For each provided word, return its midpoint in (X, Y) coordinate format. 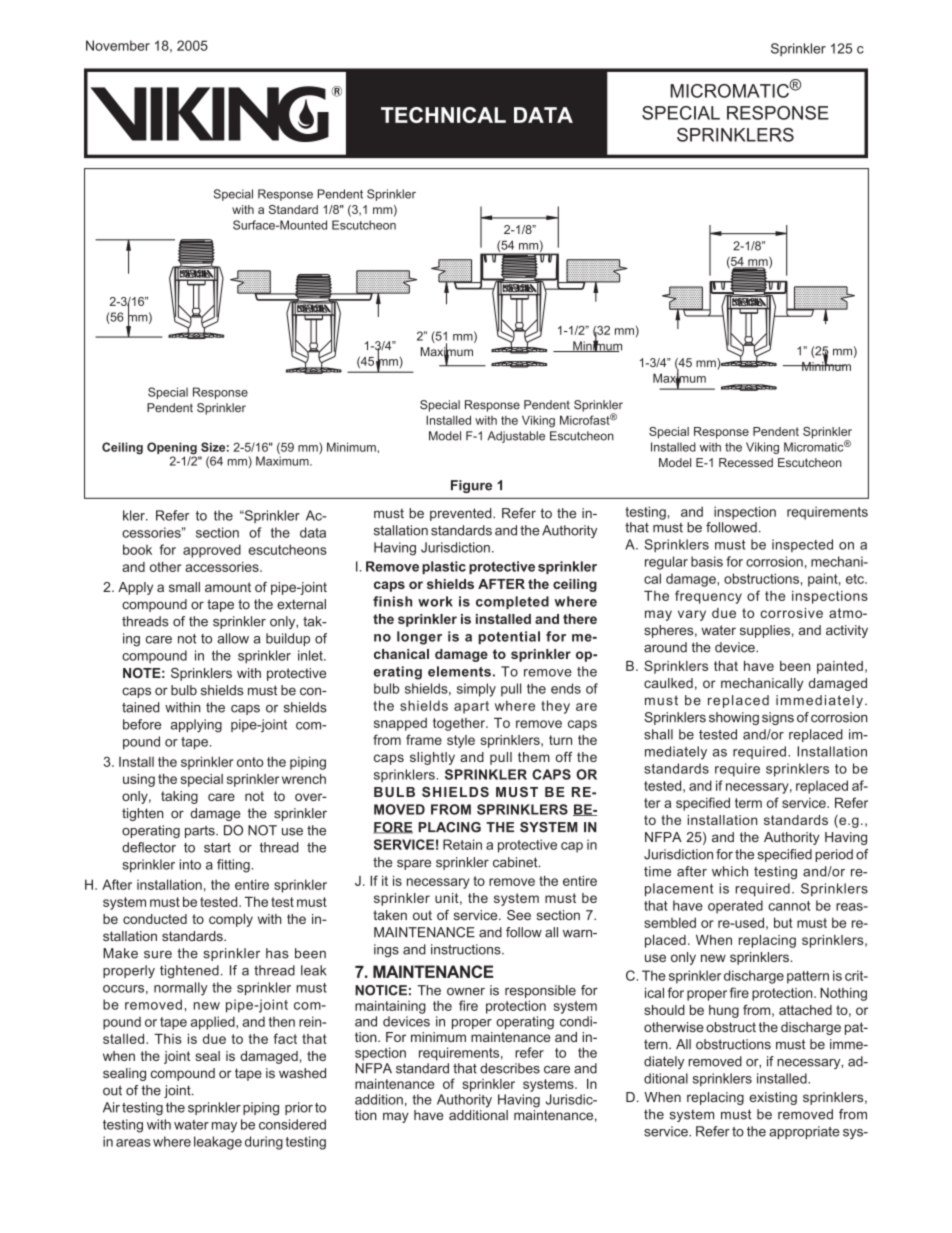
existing (773, 1098)
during (264, 1143)
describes (510, 1068)
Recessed (746, 462)
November (118, 45)
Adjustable (516, 437)
